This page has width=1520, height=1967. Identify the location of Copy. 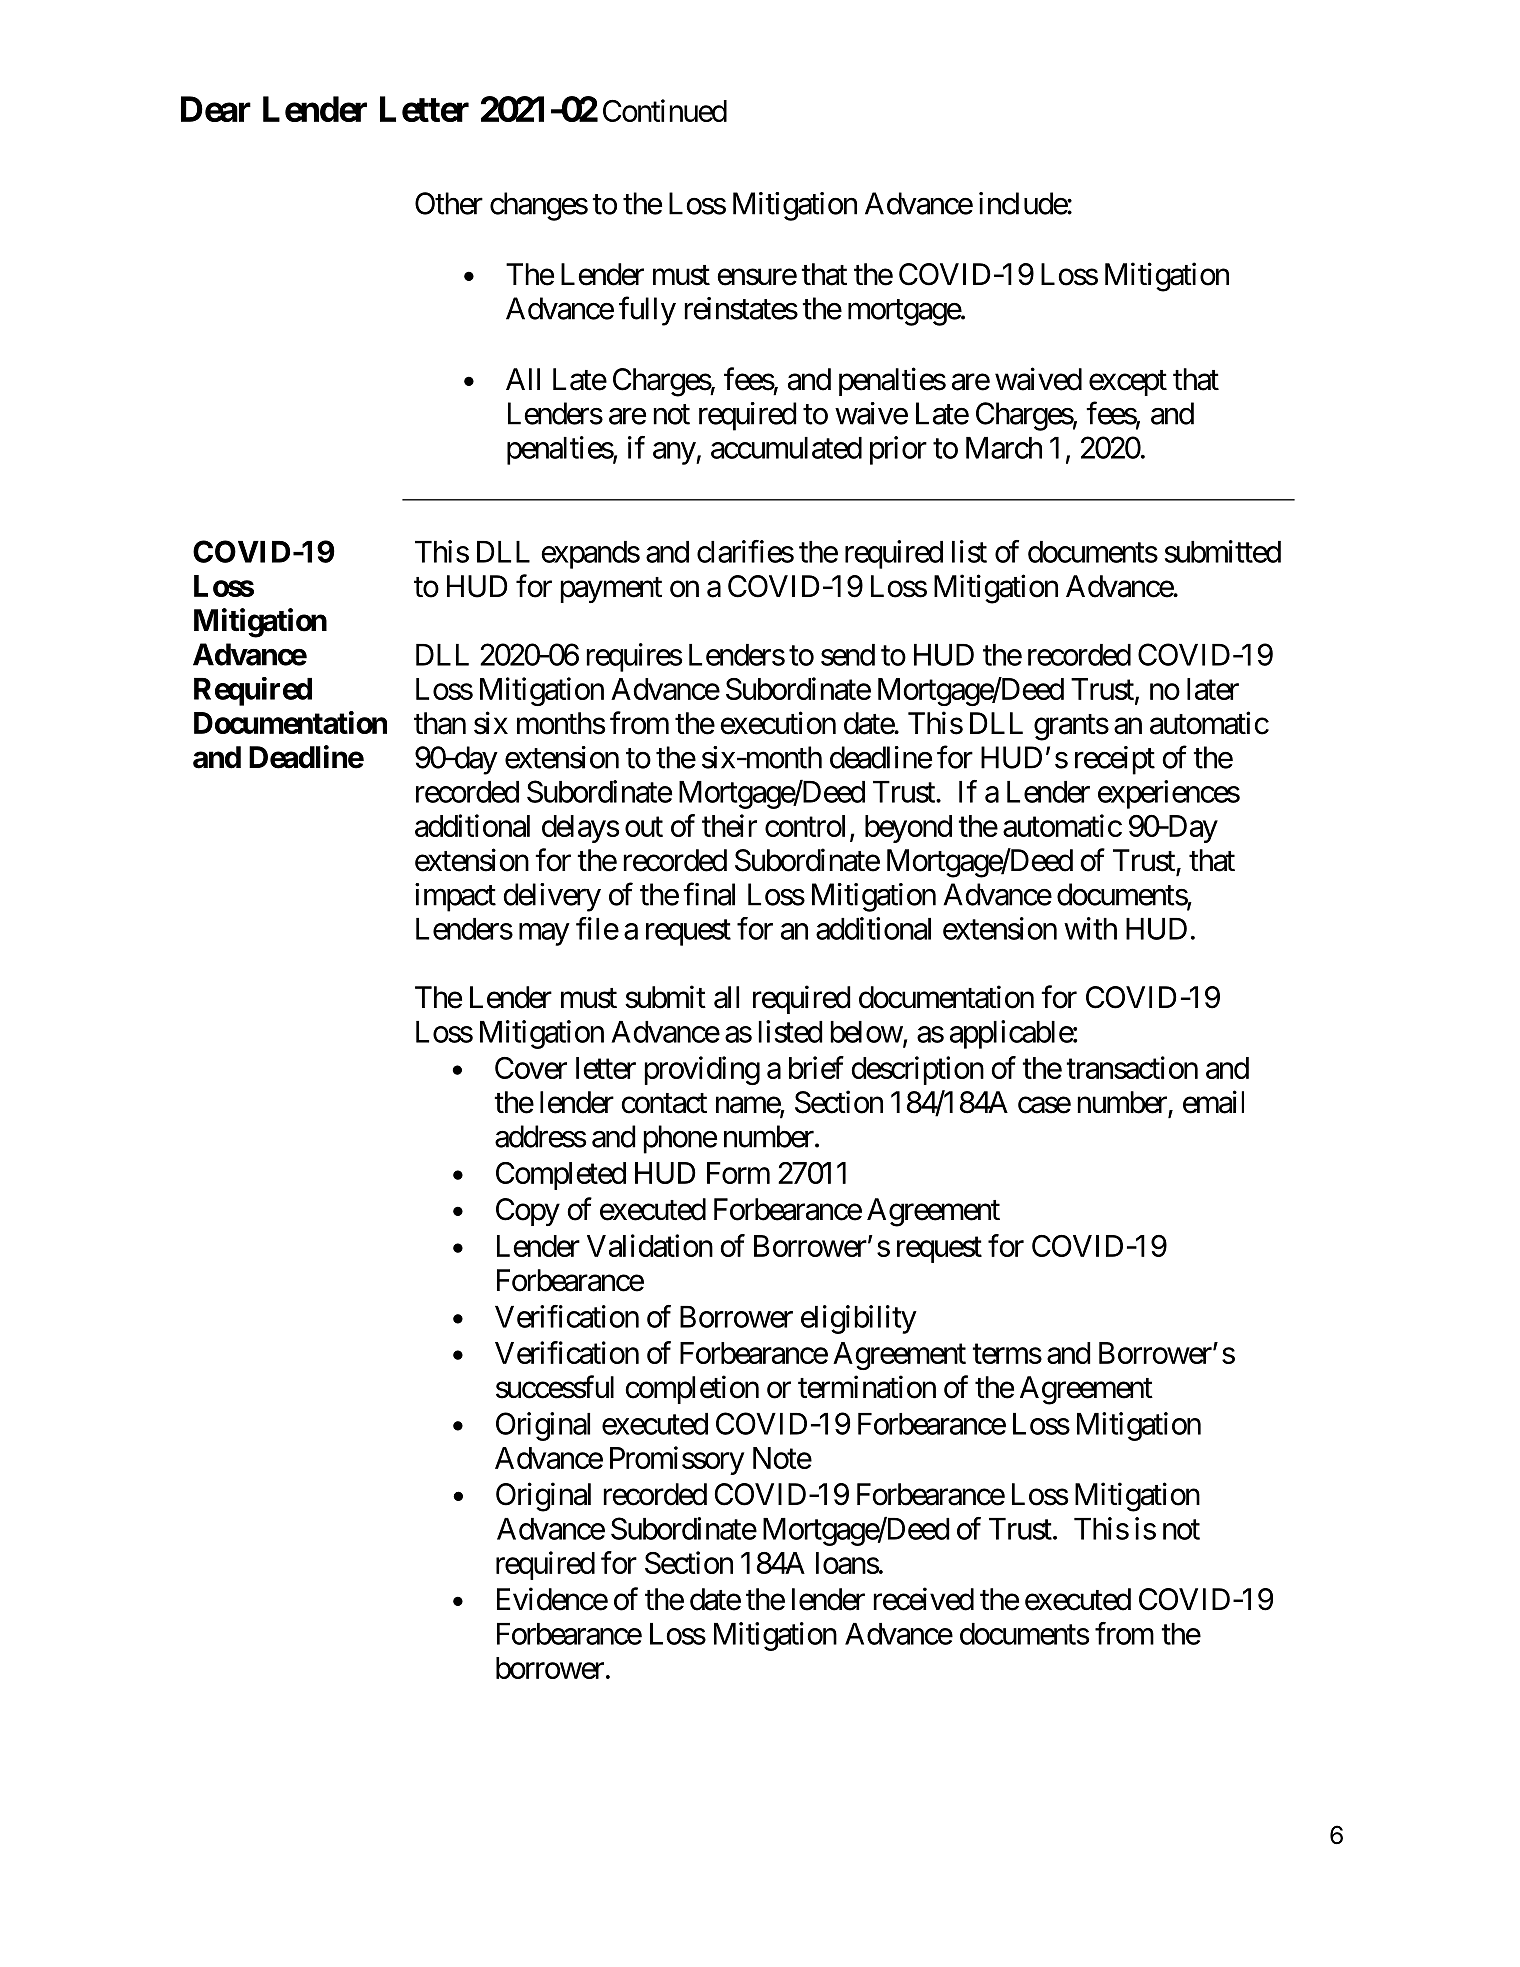
(528, 1212).
